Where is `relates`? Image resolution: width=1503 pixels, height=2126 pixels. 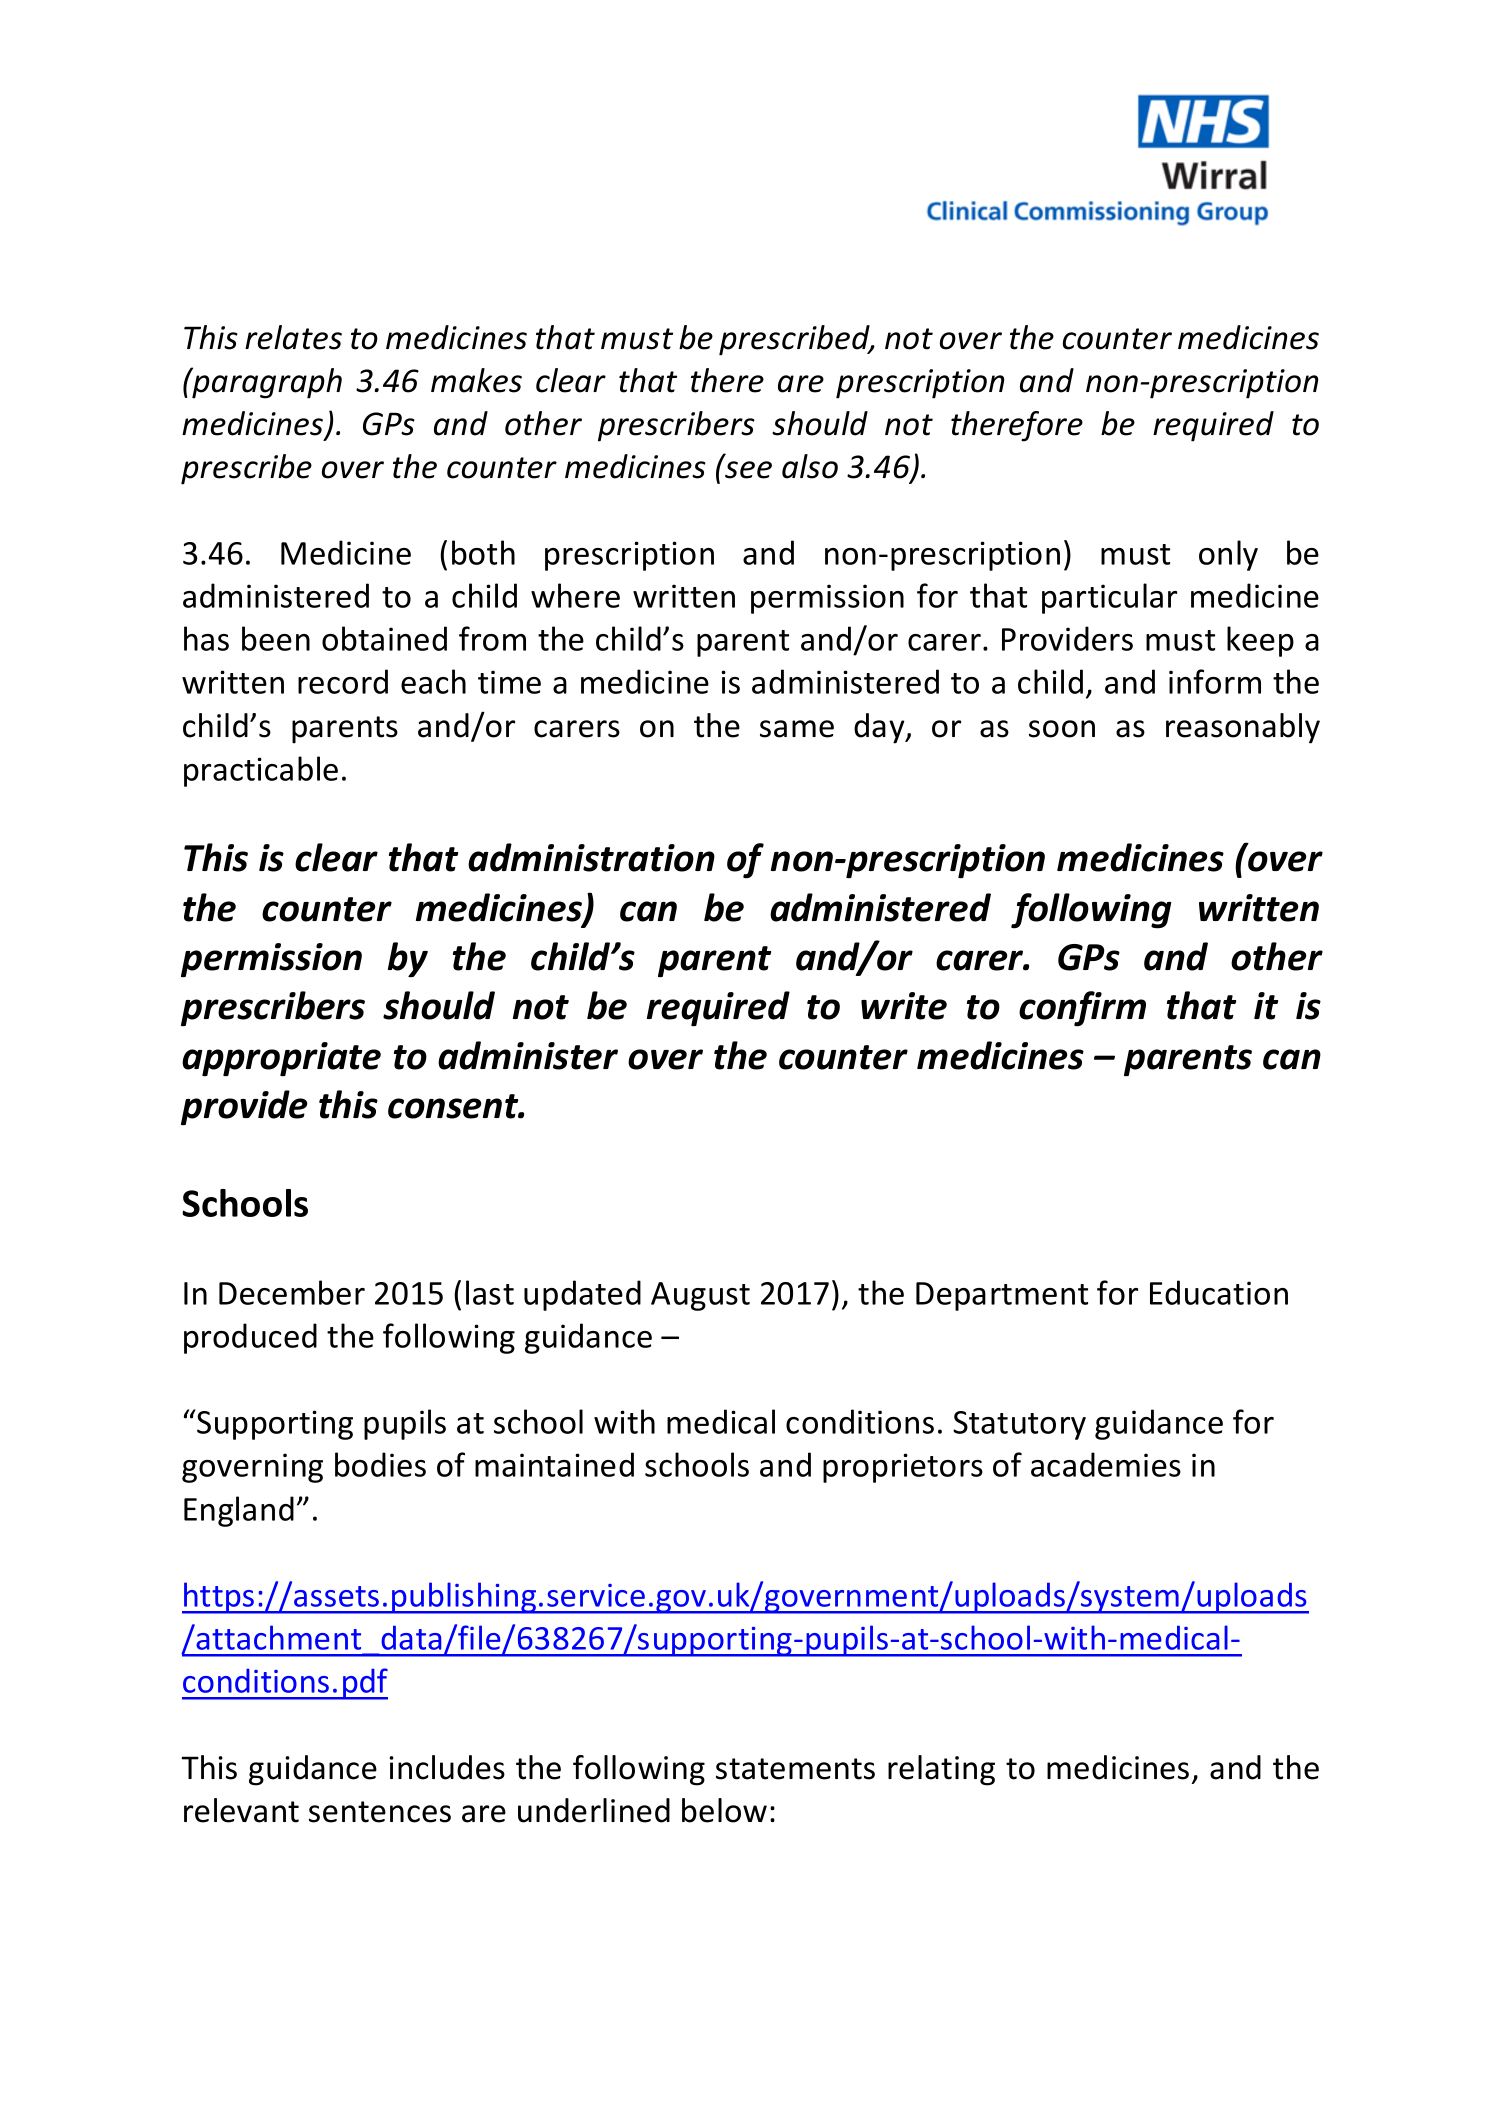 relates is located at coordinates (293, 337).
